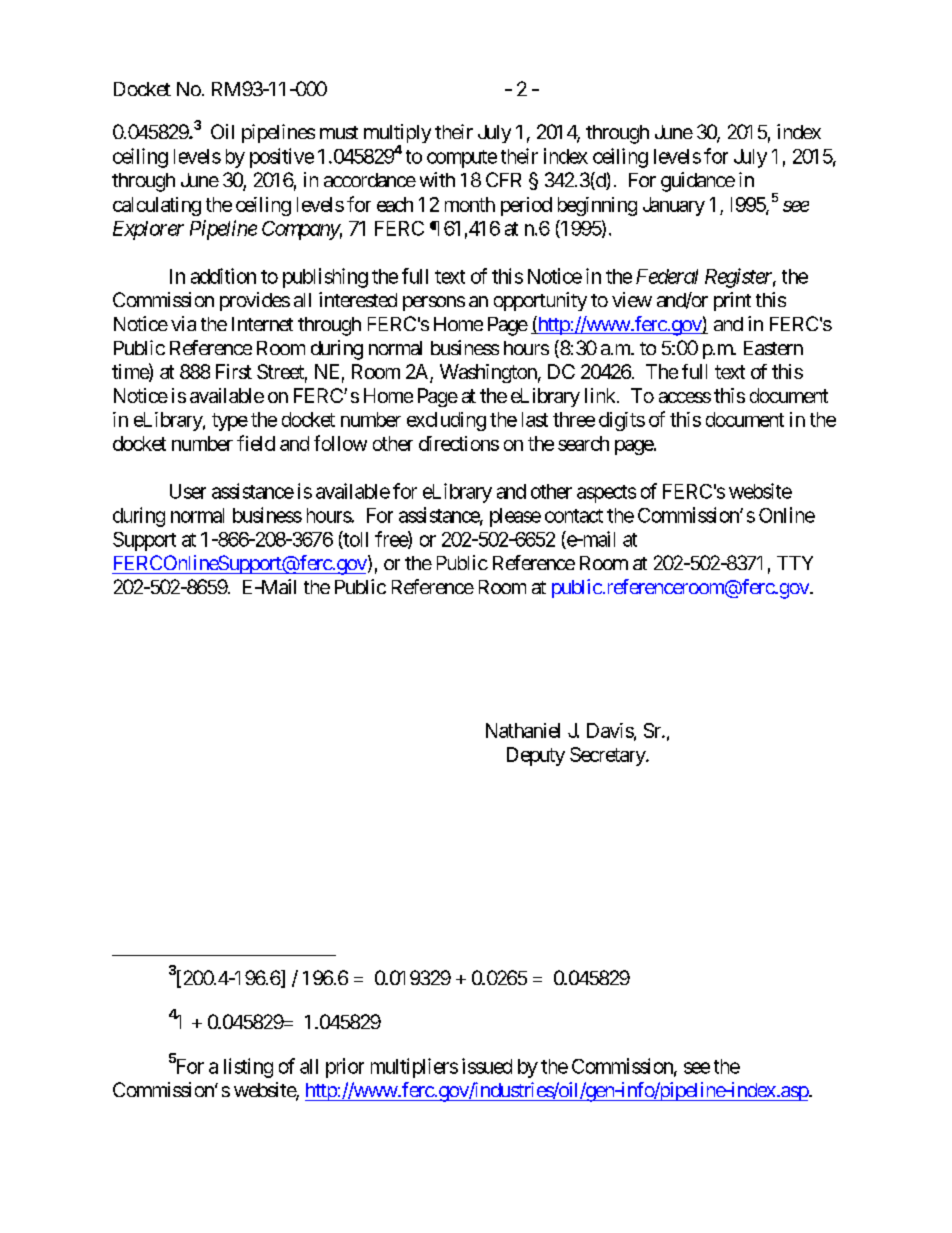 The image size is (952, 1233). I want to click on guidance, so click(698, 182).
